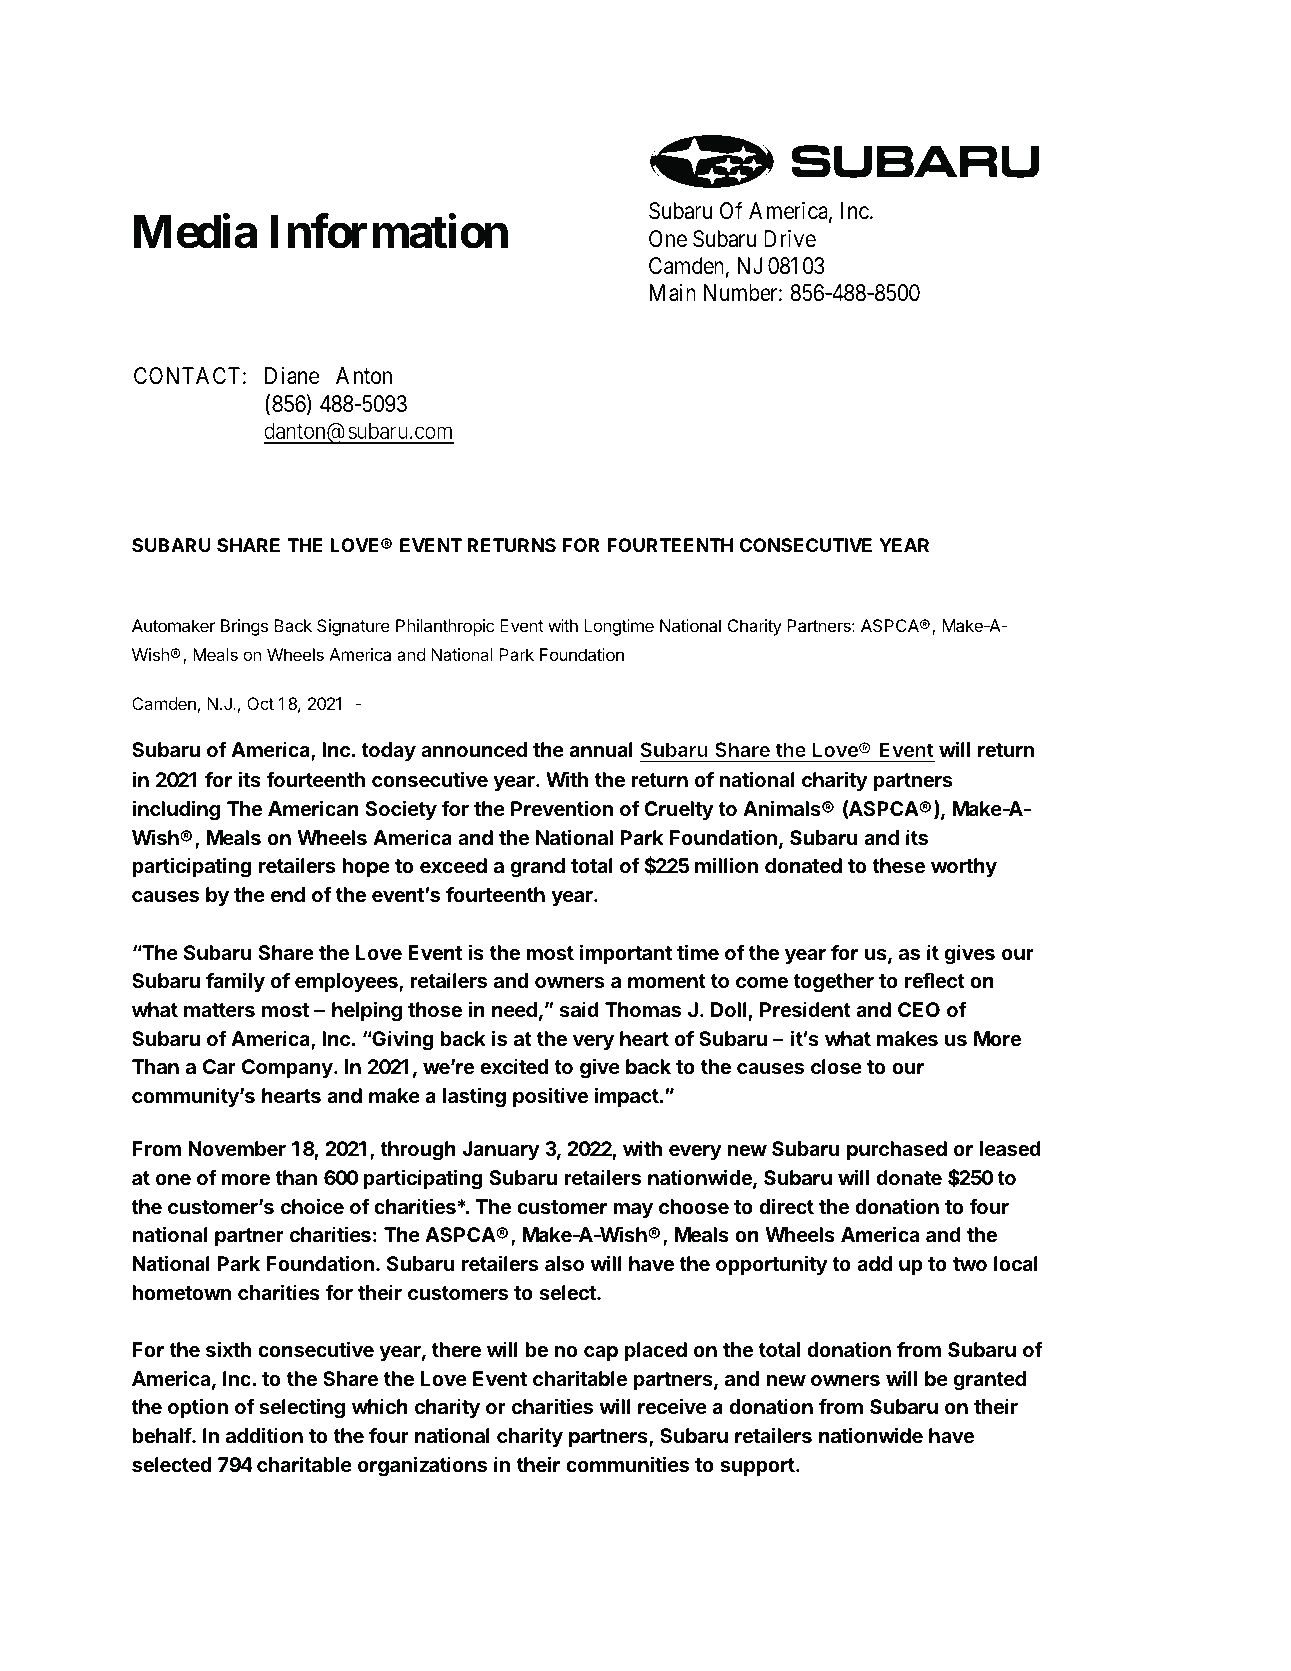 The image size is (1291, 1671). What do you see at coordinates (627, 1464) in the screenshot?
I see `communities` at bounding box center [627, 1464].
